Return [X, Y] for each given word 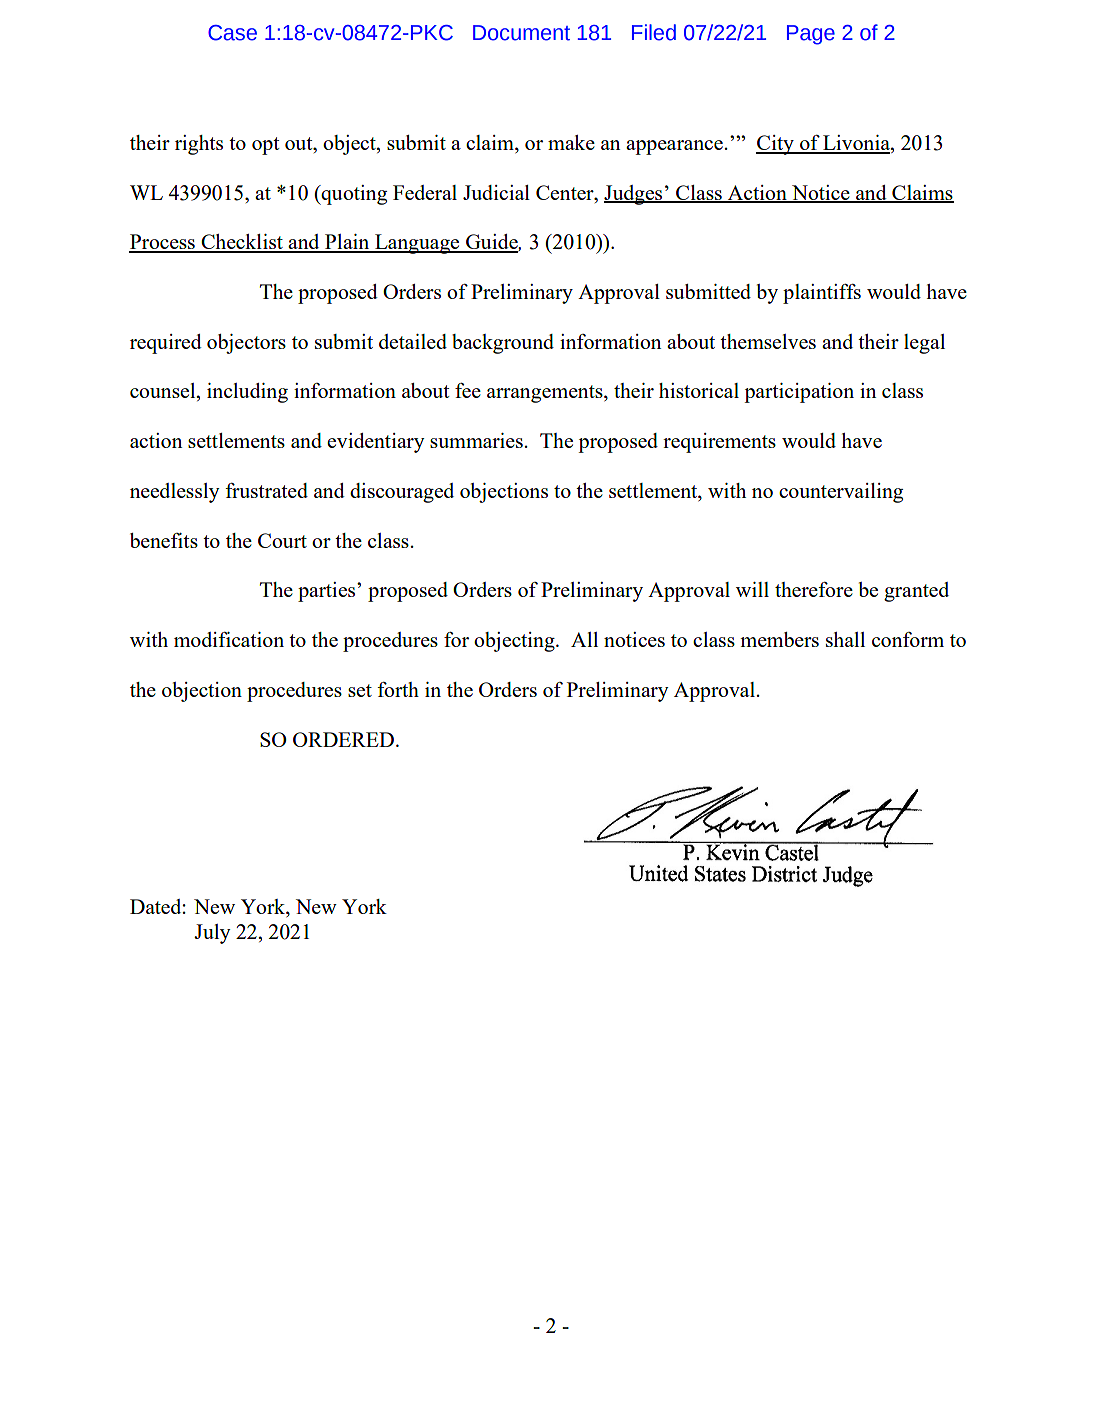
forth [398, 689]
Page [811, 35]
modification [229, 639]
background [503, 344]
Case [232, 33]
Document [521, 33]
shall [845, 639]
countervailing [841, 493]
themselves [768, 341]
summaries [476, 440]
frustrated [266, 490]
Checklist [242, 243]
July [212, 934]
